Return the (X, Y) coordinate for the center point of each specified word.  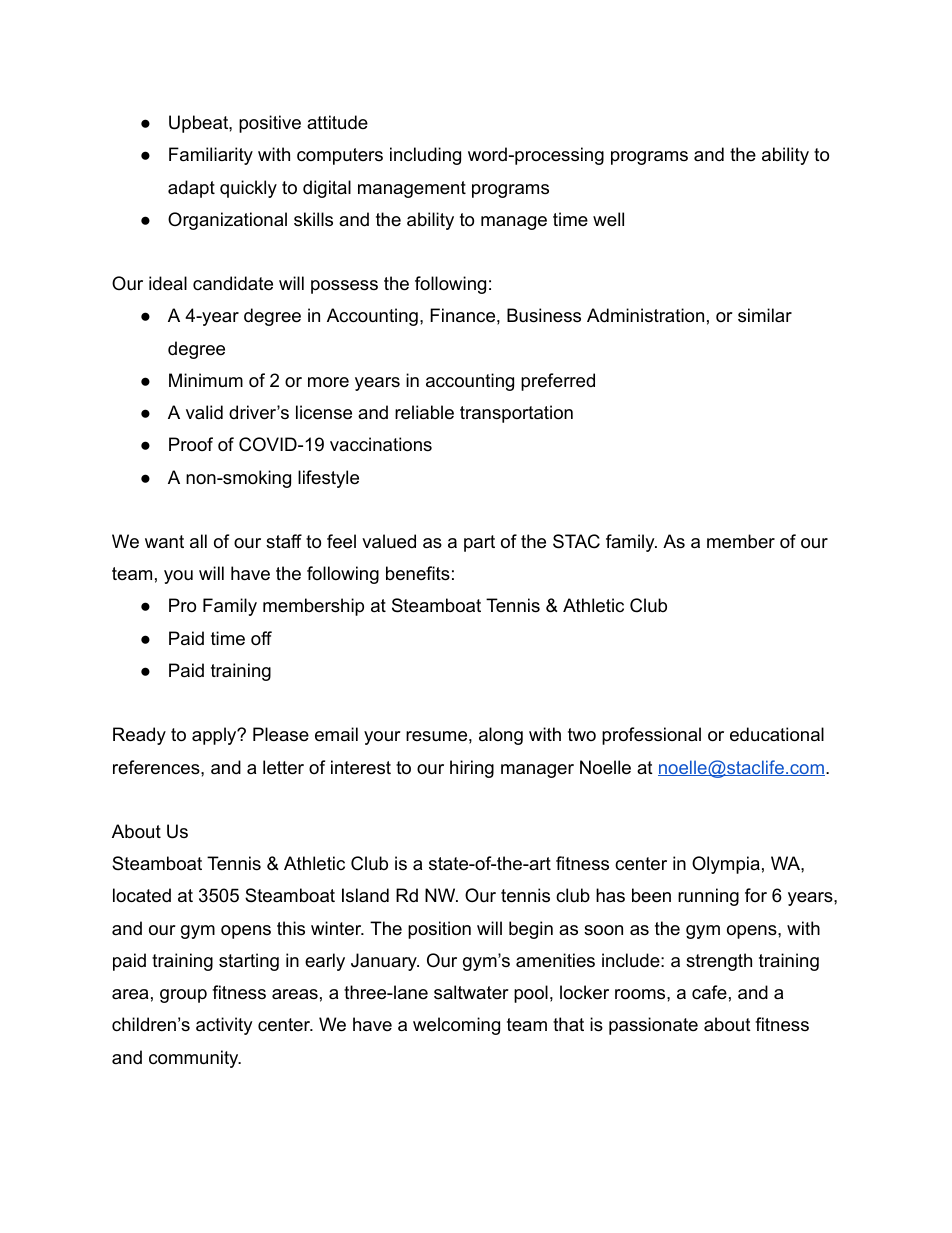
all (198, 541)
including (425, 156)
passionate (653, 1026)
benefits (418, 573)
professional (651, 736)
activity (224, 1026)
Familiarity (211, 156)
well (608, 219)
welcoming (456, 1026)
